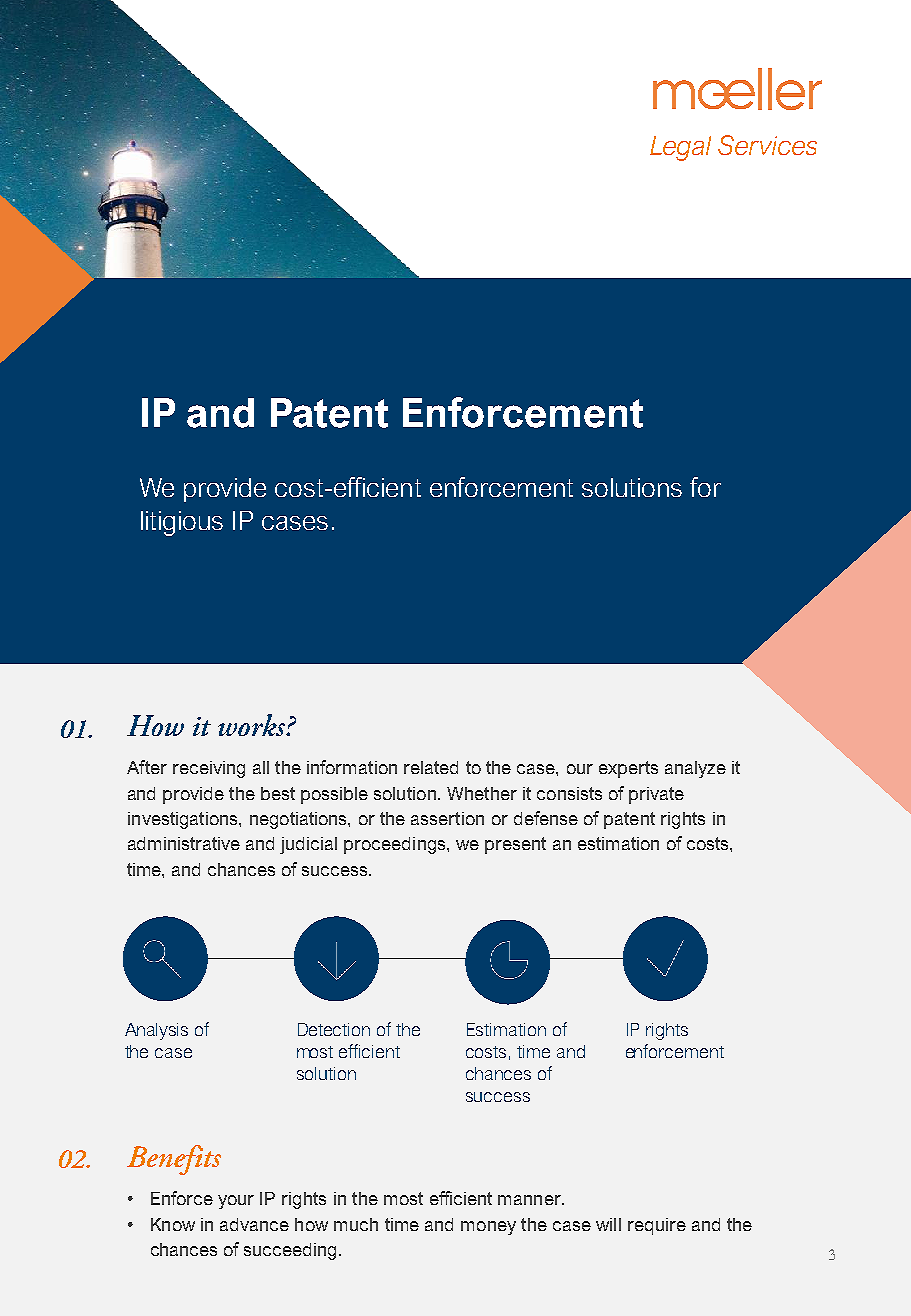 The height and width of the document is (1316, 911). I want to click on Legal, so click(680, 148).
